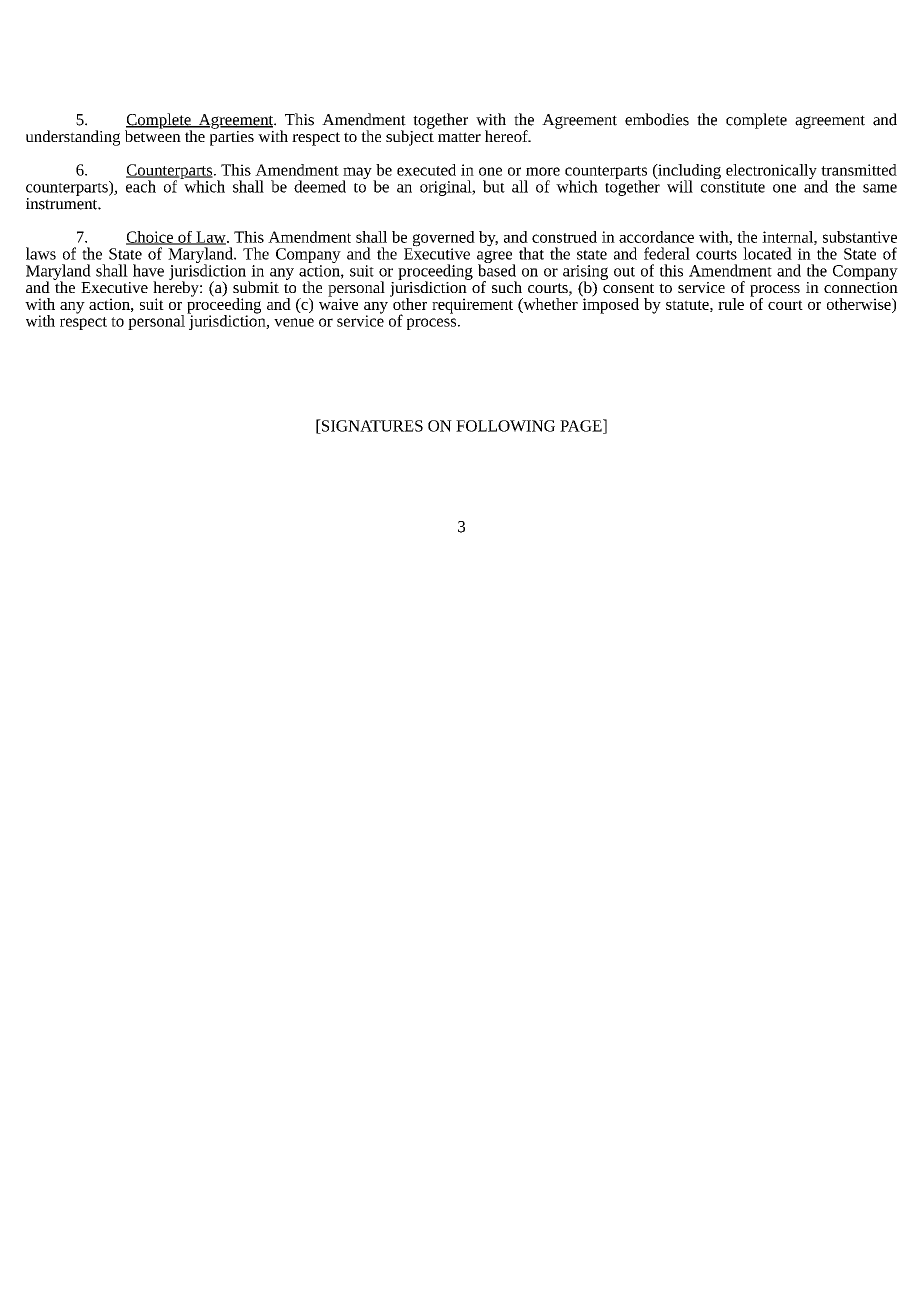  What do you see at coordinates (860, 237) in the page?
I see `substantive` at bounding box center [860, 237].
